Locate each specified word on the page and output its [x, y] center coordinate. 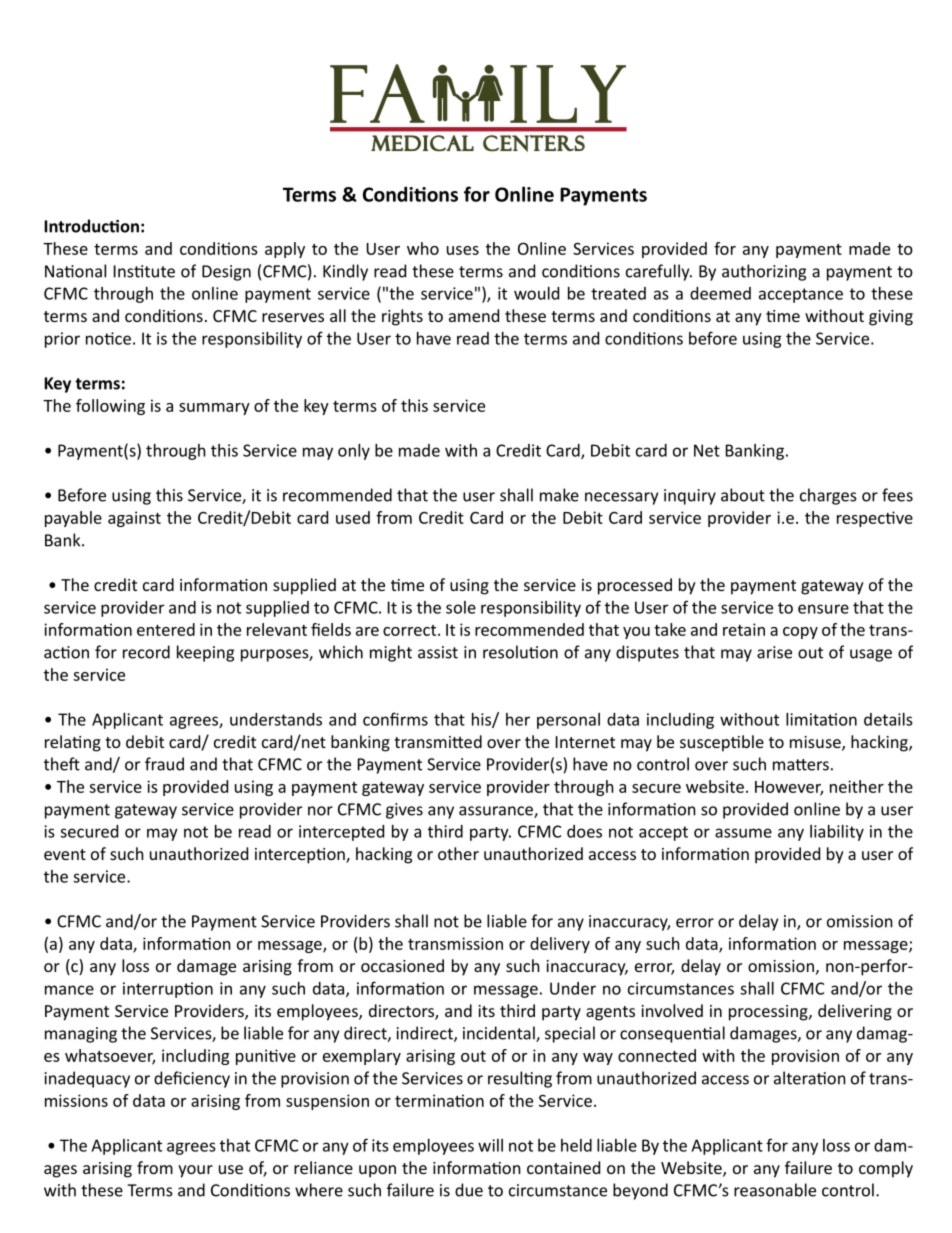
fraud [164, 764]
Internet [585, 742]
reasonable [775, 1190]
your [195, 1171]
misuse [816, 743]
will [490, 1145]
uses [463, 250]
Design [226, 273]
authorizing [764, 272]
